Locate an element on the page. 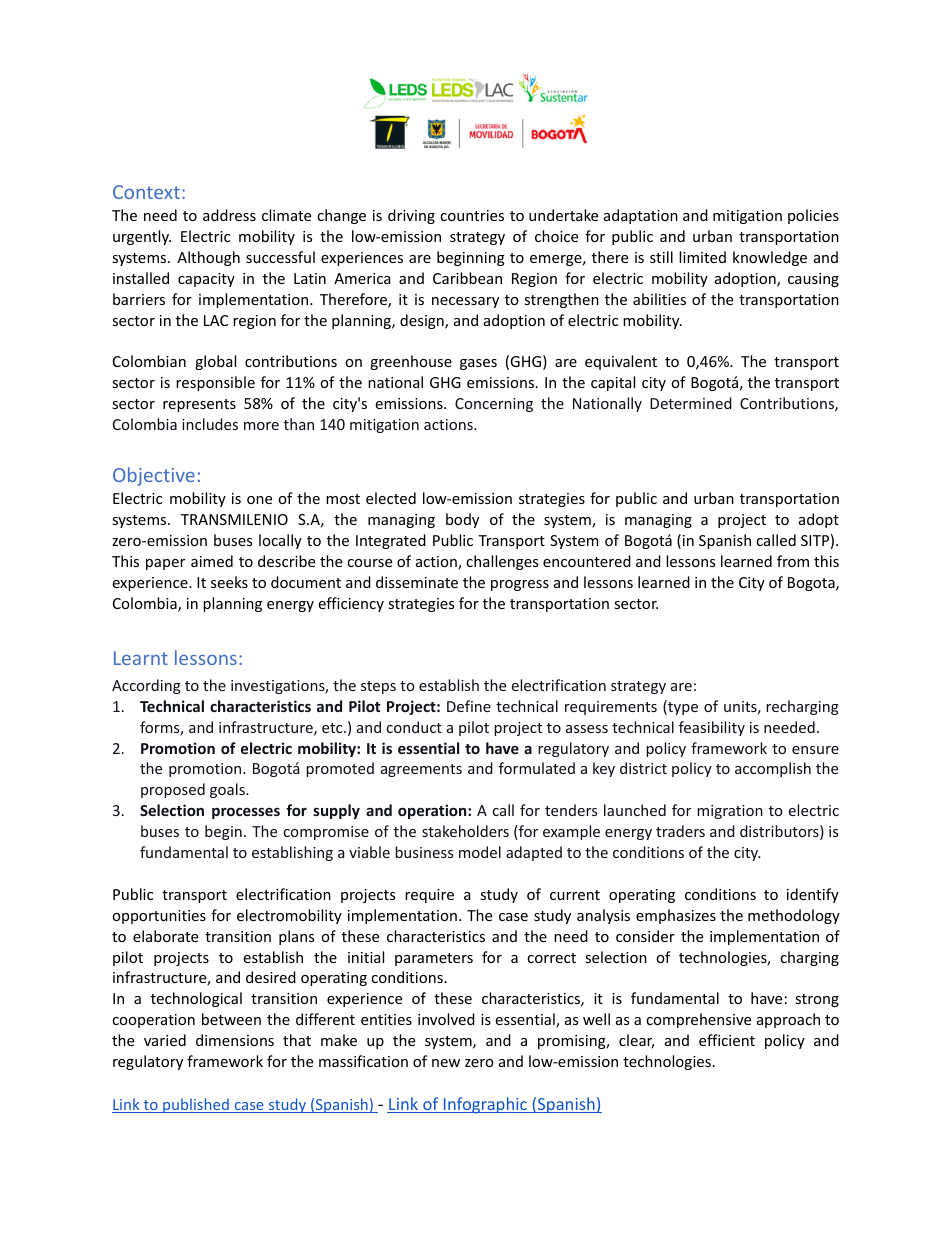  new is located at coordinates (446, 1063).
